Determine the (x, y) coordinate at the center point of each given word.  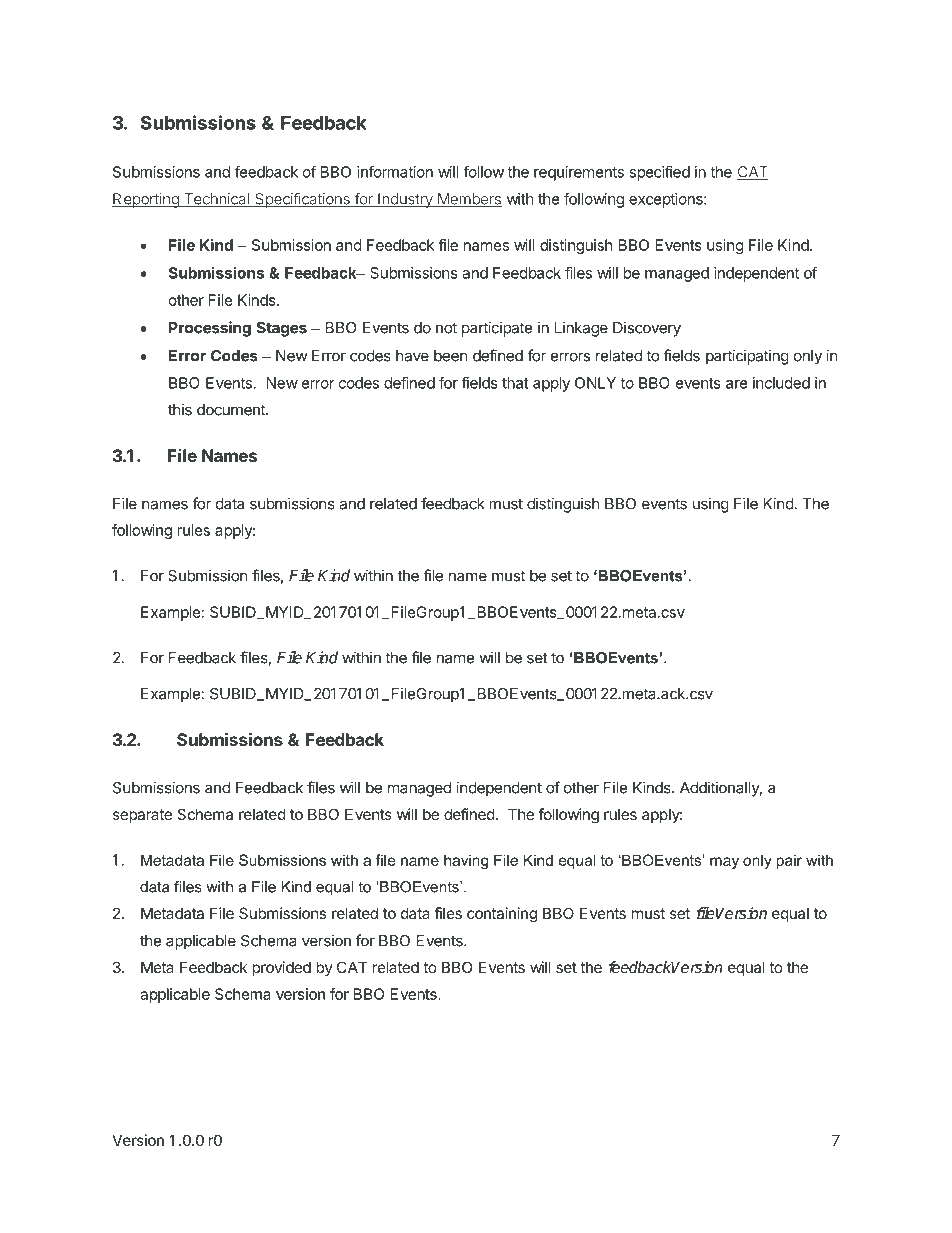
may (724, 863)
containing (502, 915)
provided (281, 968)
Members (468, 200)
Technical (216, 200)
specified (659, 173)
